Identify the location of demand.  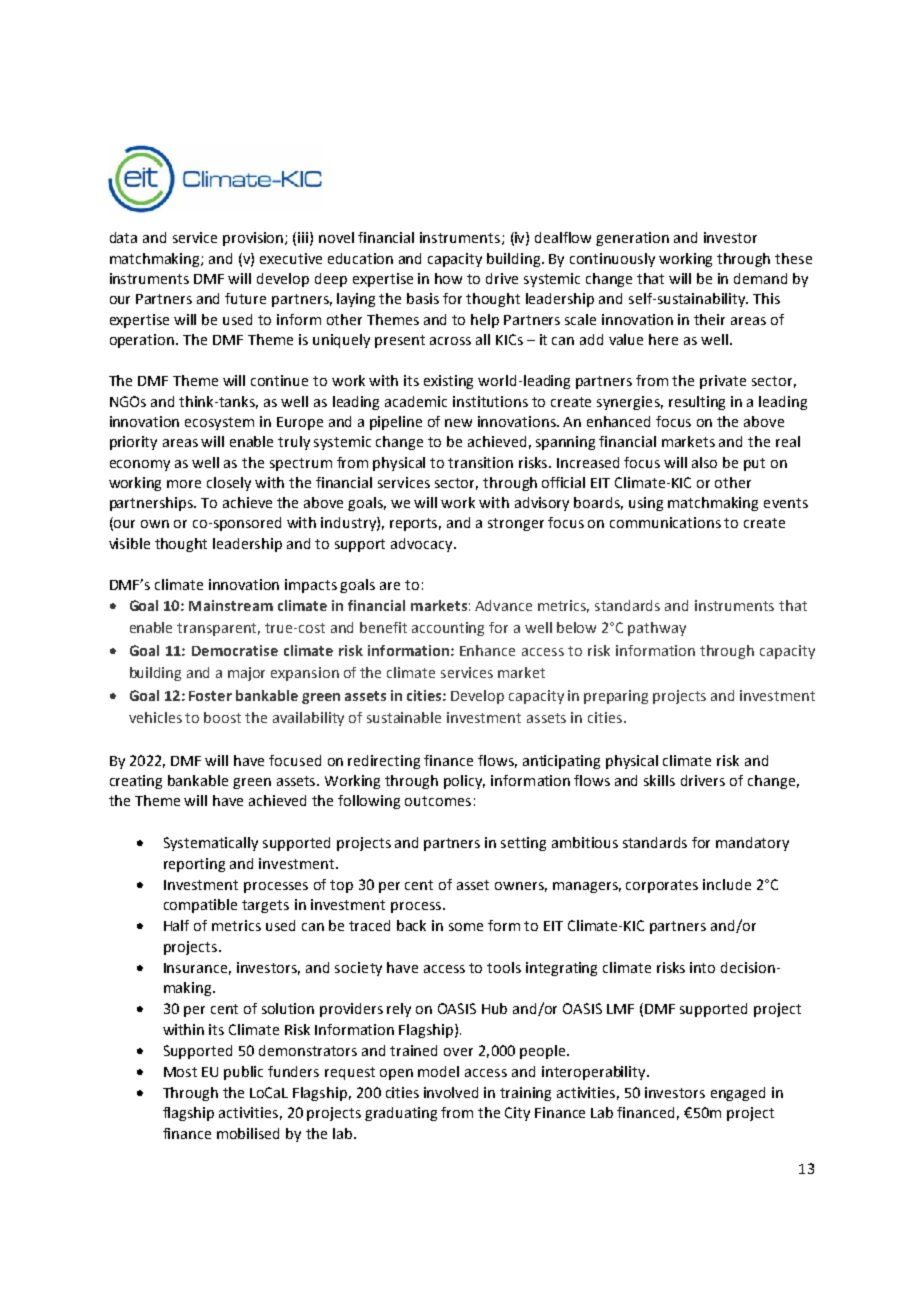
(760, 278).
